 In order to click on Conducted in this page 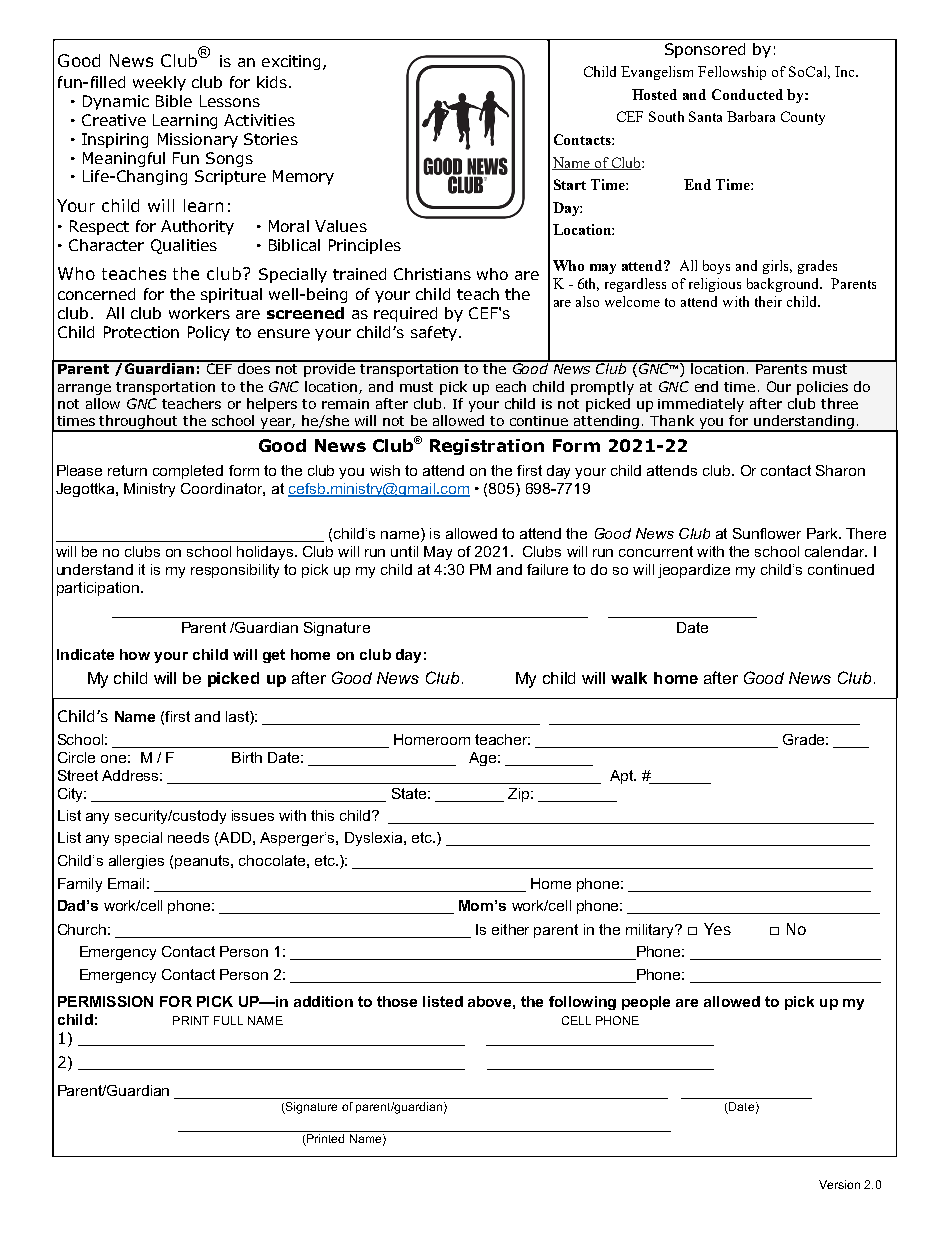, I will do `click(747, 94)`.
